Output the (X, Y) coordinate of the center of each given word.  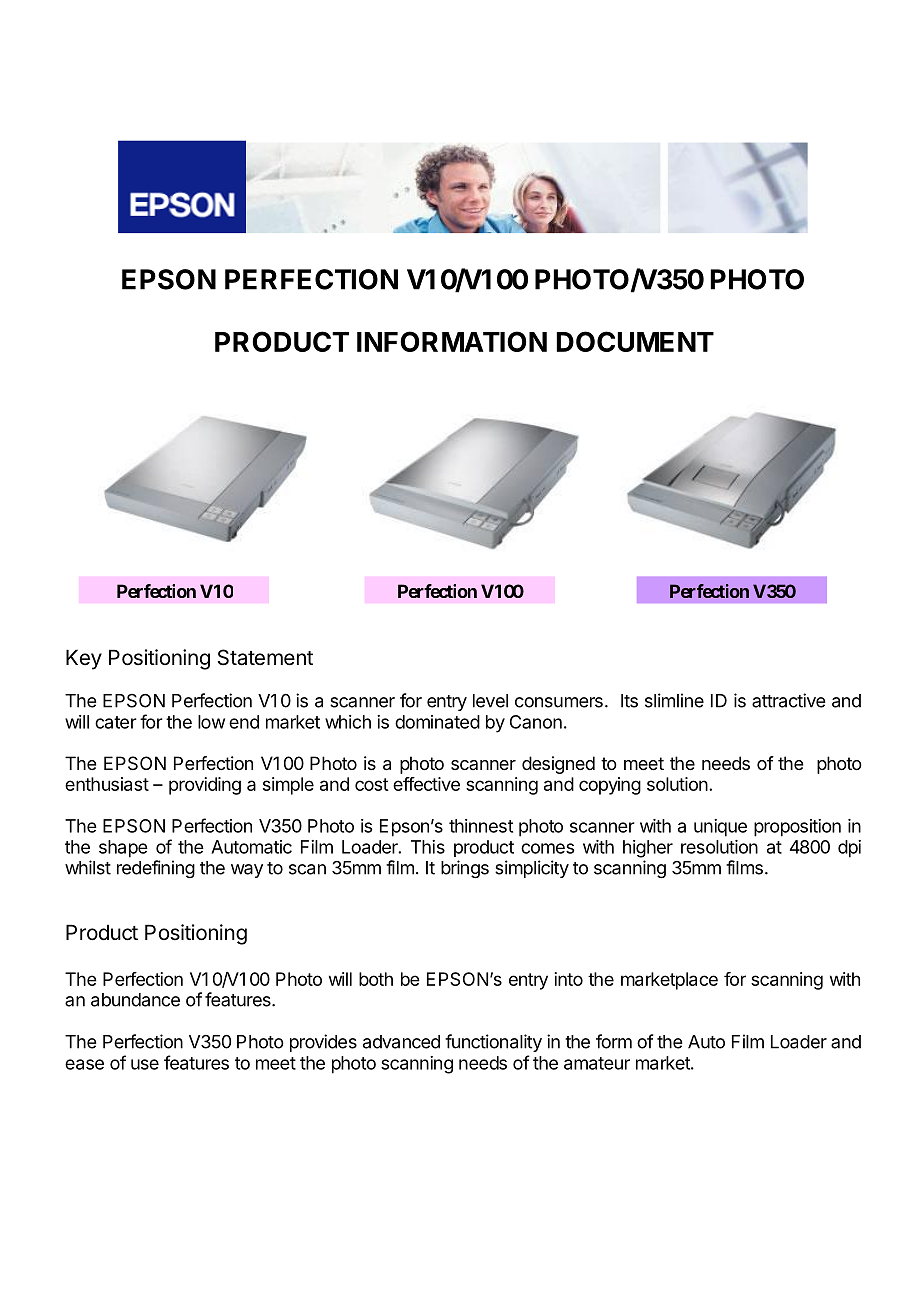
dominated (437, 722)
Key (84, 659)
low (211, 722)
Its (629, 701)
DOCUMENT (635, 341)
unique (720, 828)
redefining (156, 869)
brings (465, 869)
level (490, 701)
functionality (493, 1043)
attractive (789, 700)
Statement (265, 657)
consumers (559, 702)
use (145, 1064)
